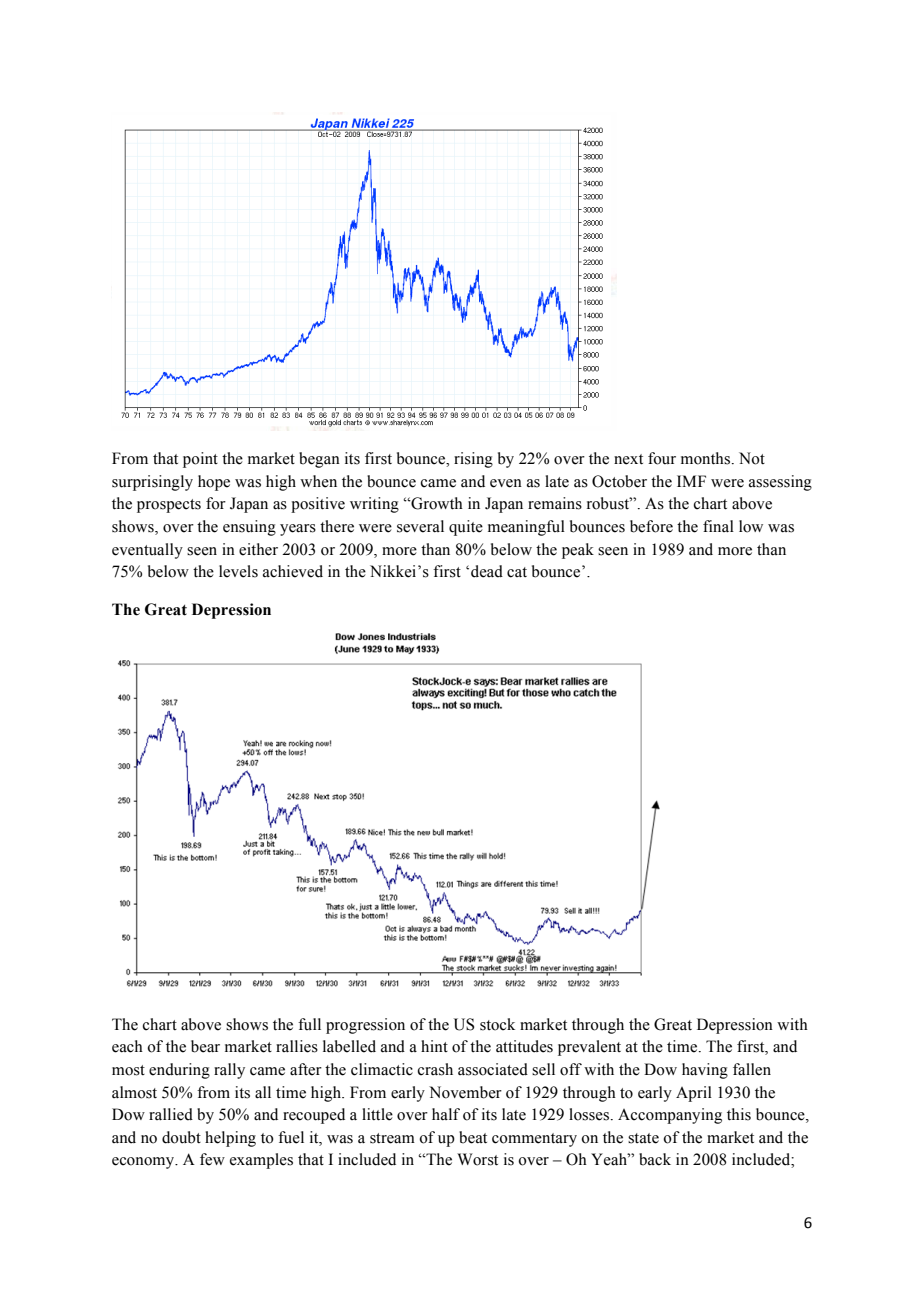  What do you see at coordinates (655, 1159) in the image?
I see `back` at bounding box center [655, 1159].
